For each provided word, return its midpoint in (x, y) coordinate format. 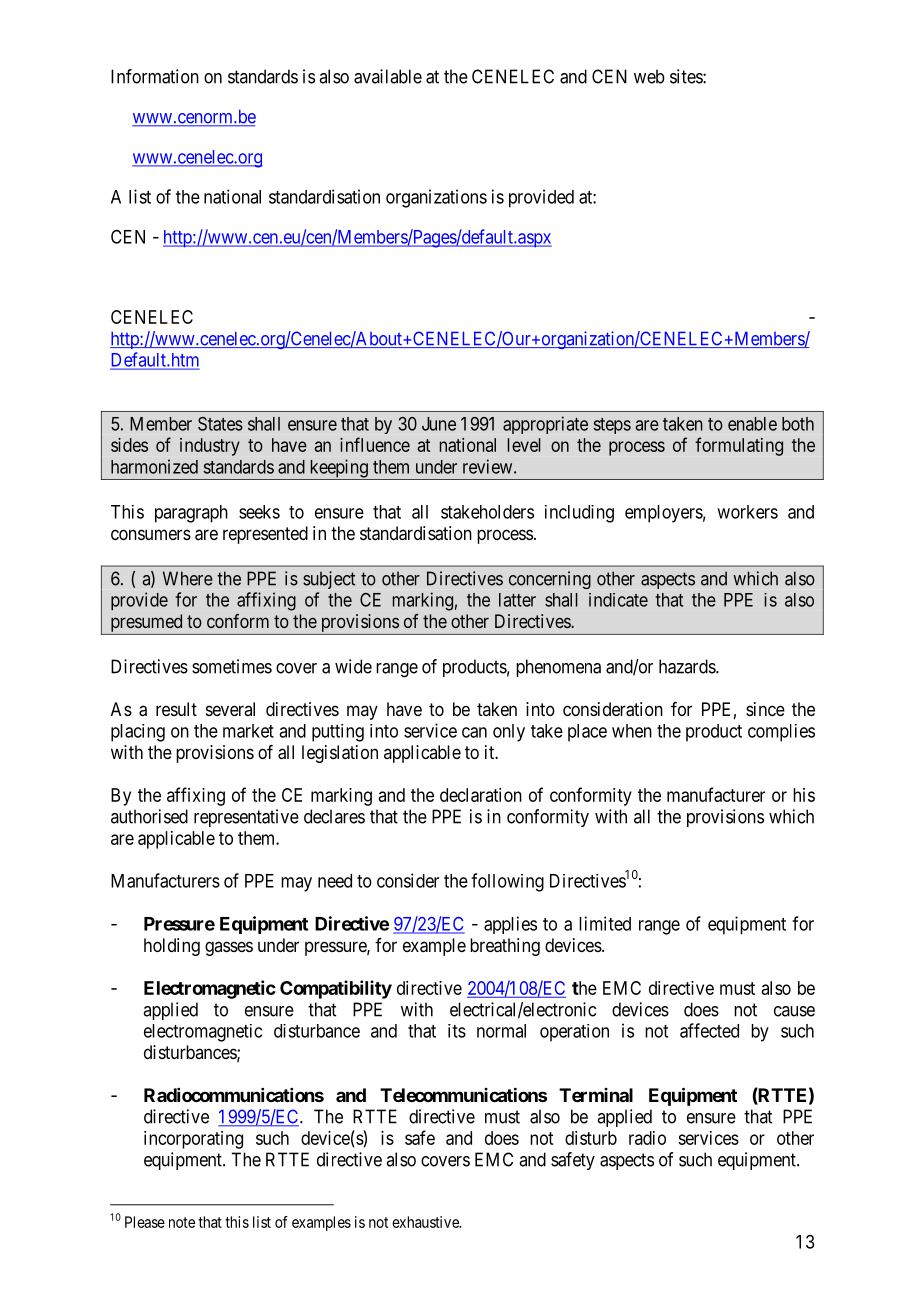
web (649, 76)
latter (517, 600)
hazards (688, 666)
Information (155, 76)
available (388, 76)
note (182, 1222)
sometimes (232, 666)
